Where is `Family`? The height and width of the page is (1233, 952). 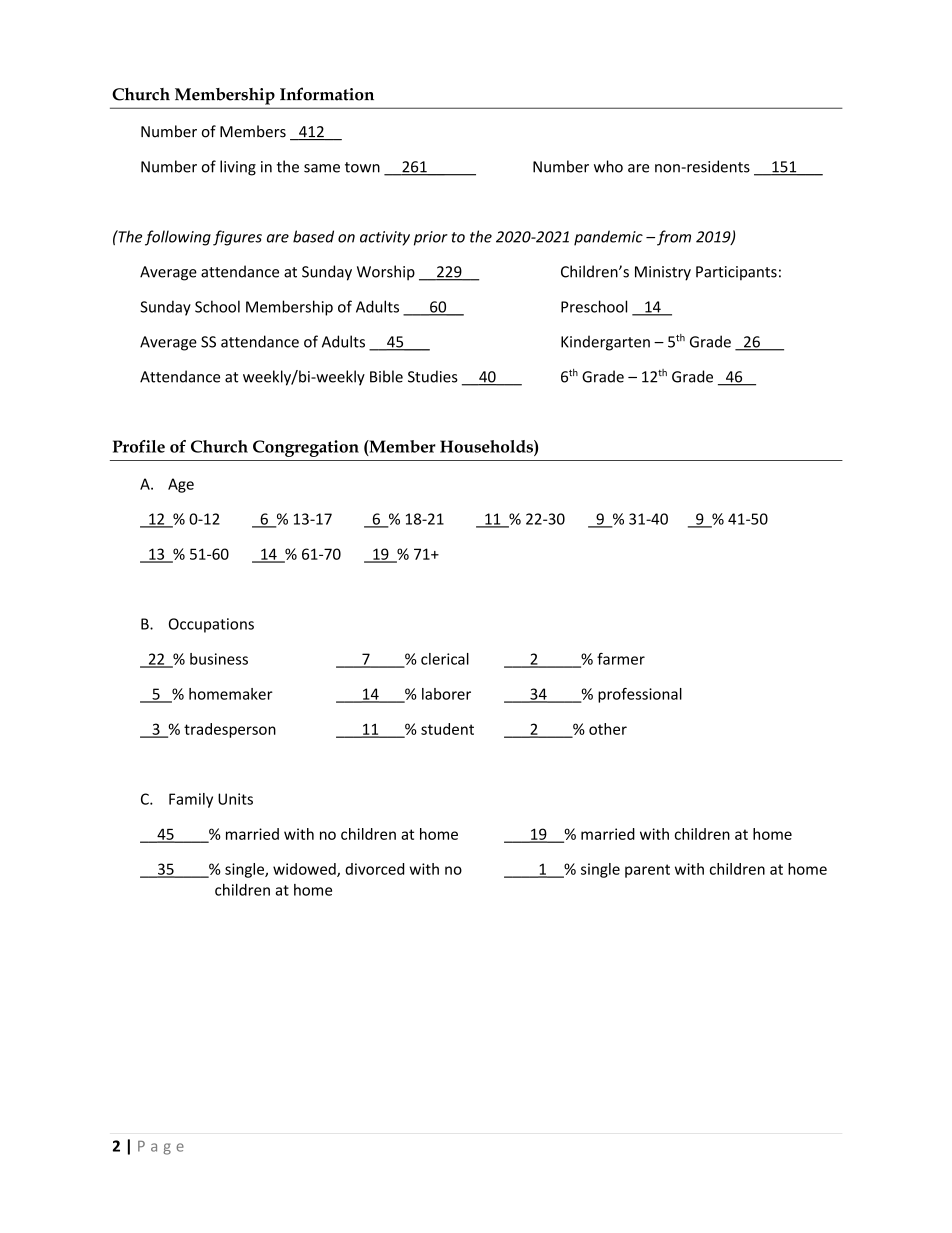
Family is located at coordinates (191, 800).
